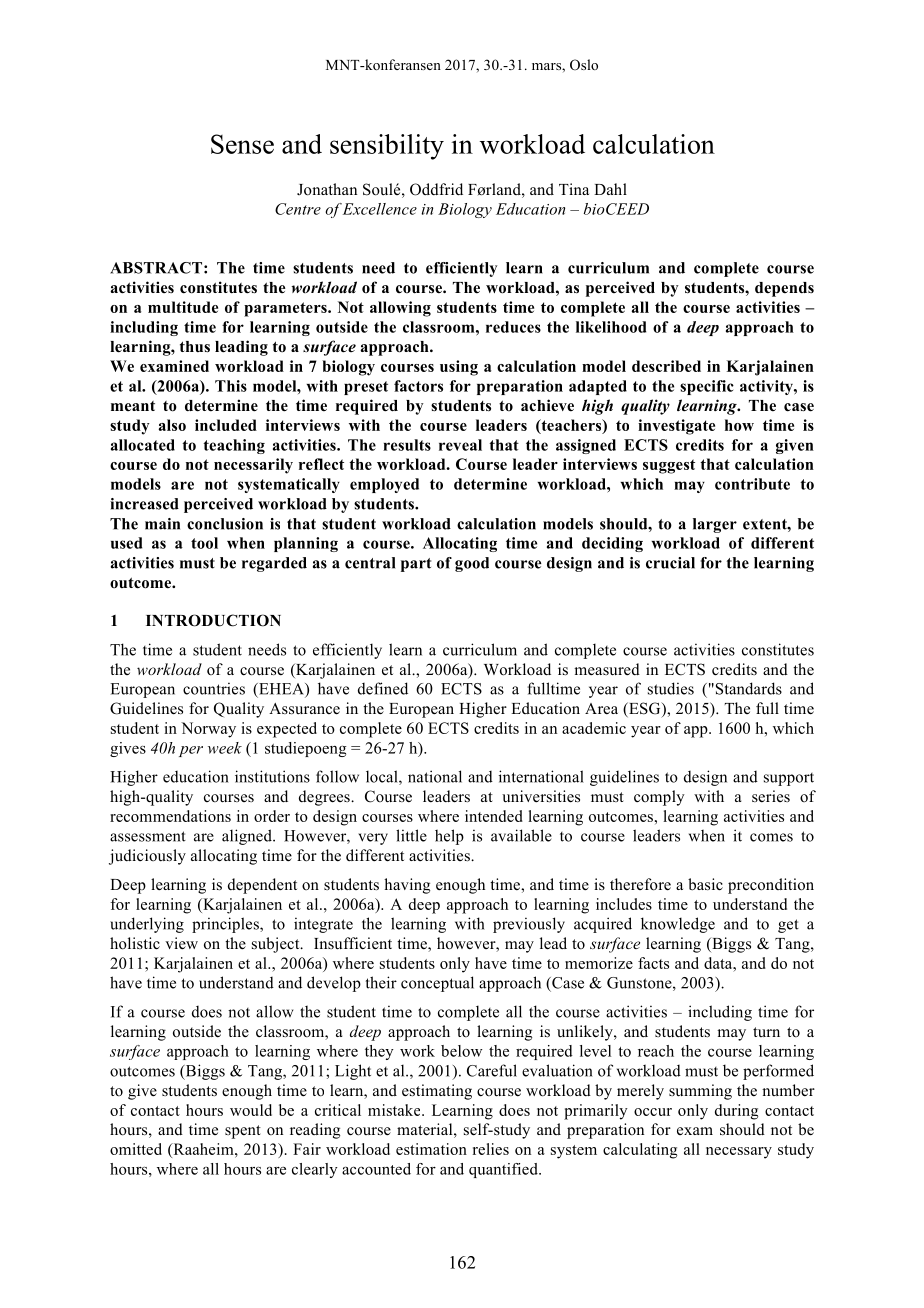  Describe the element at coordinates (242, 144) in the screenshot. I see `Sense` at that location.
